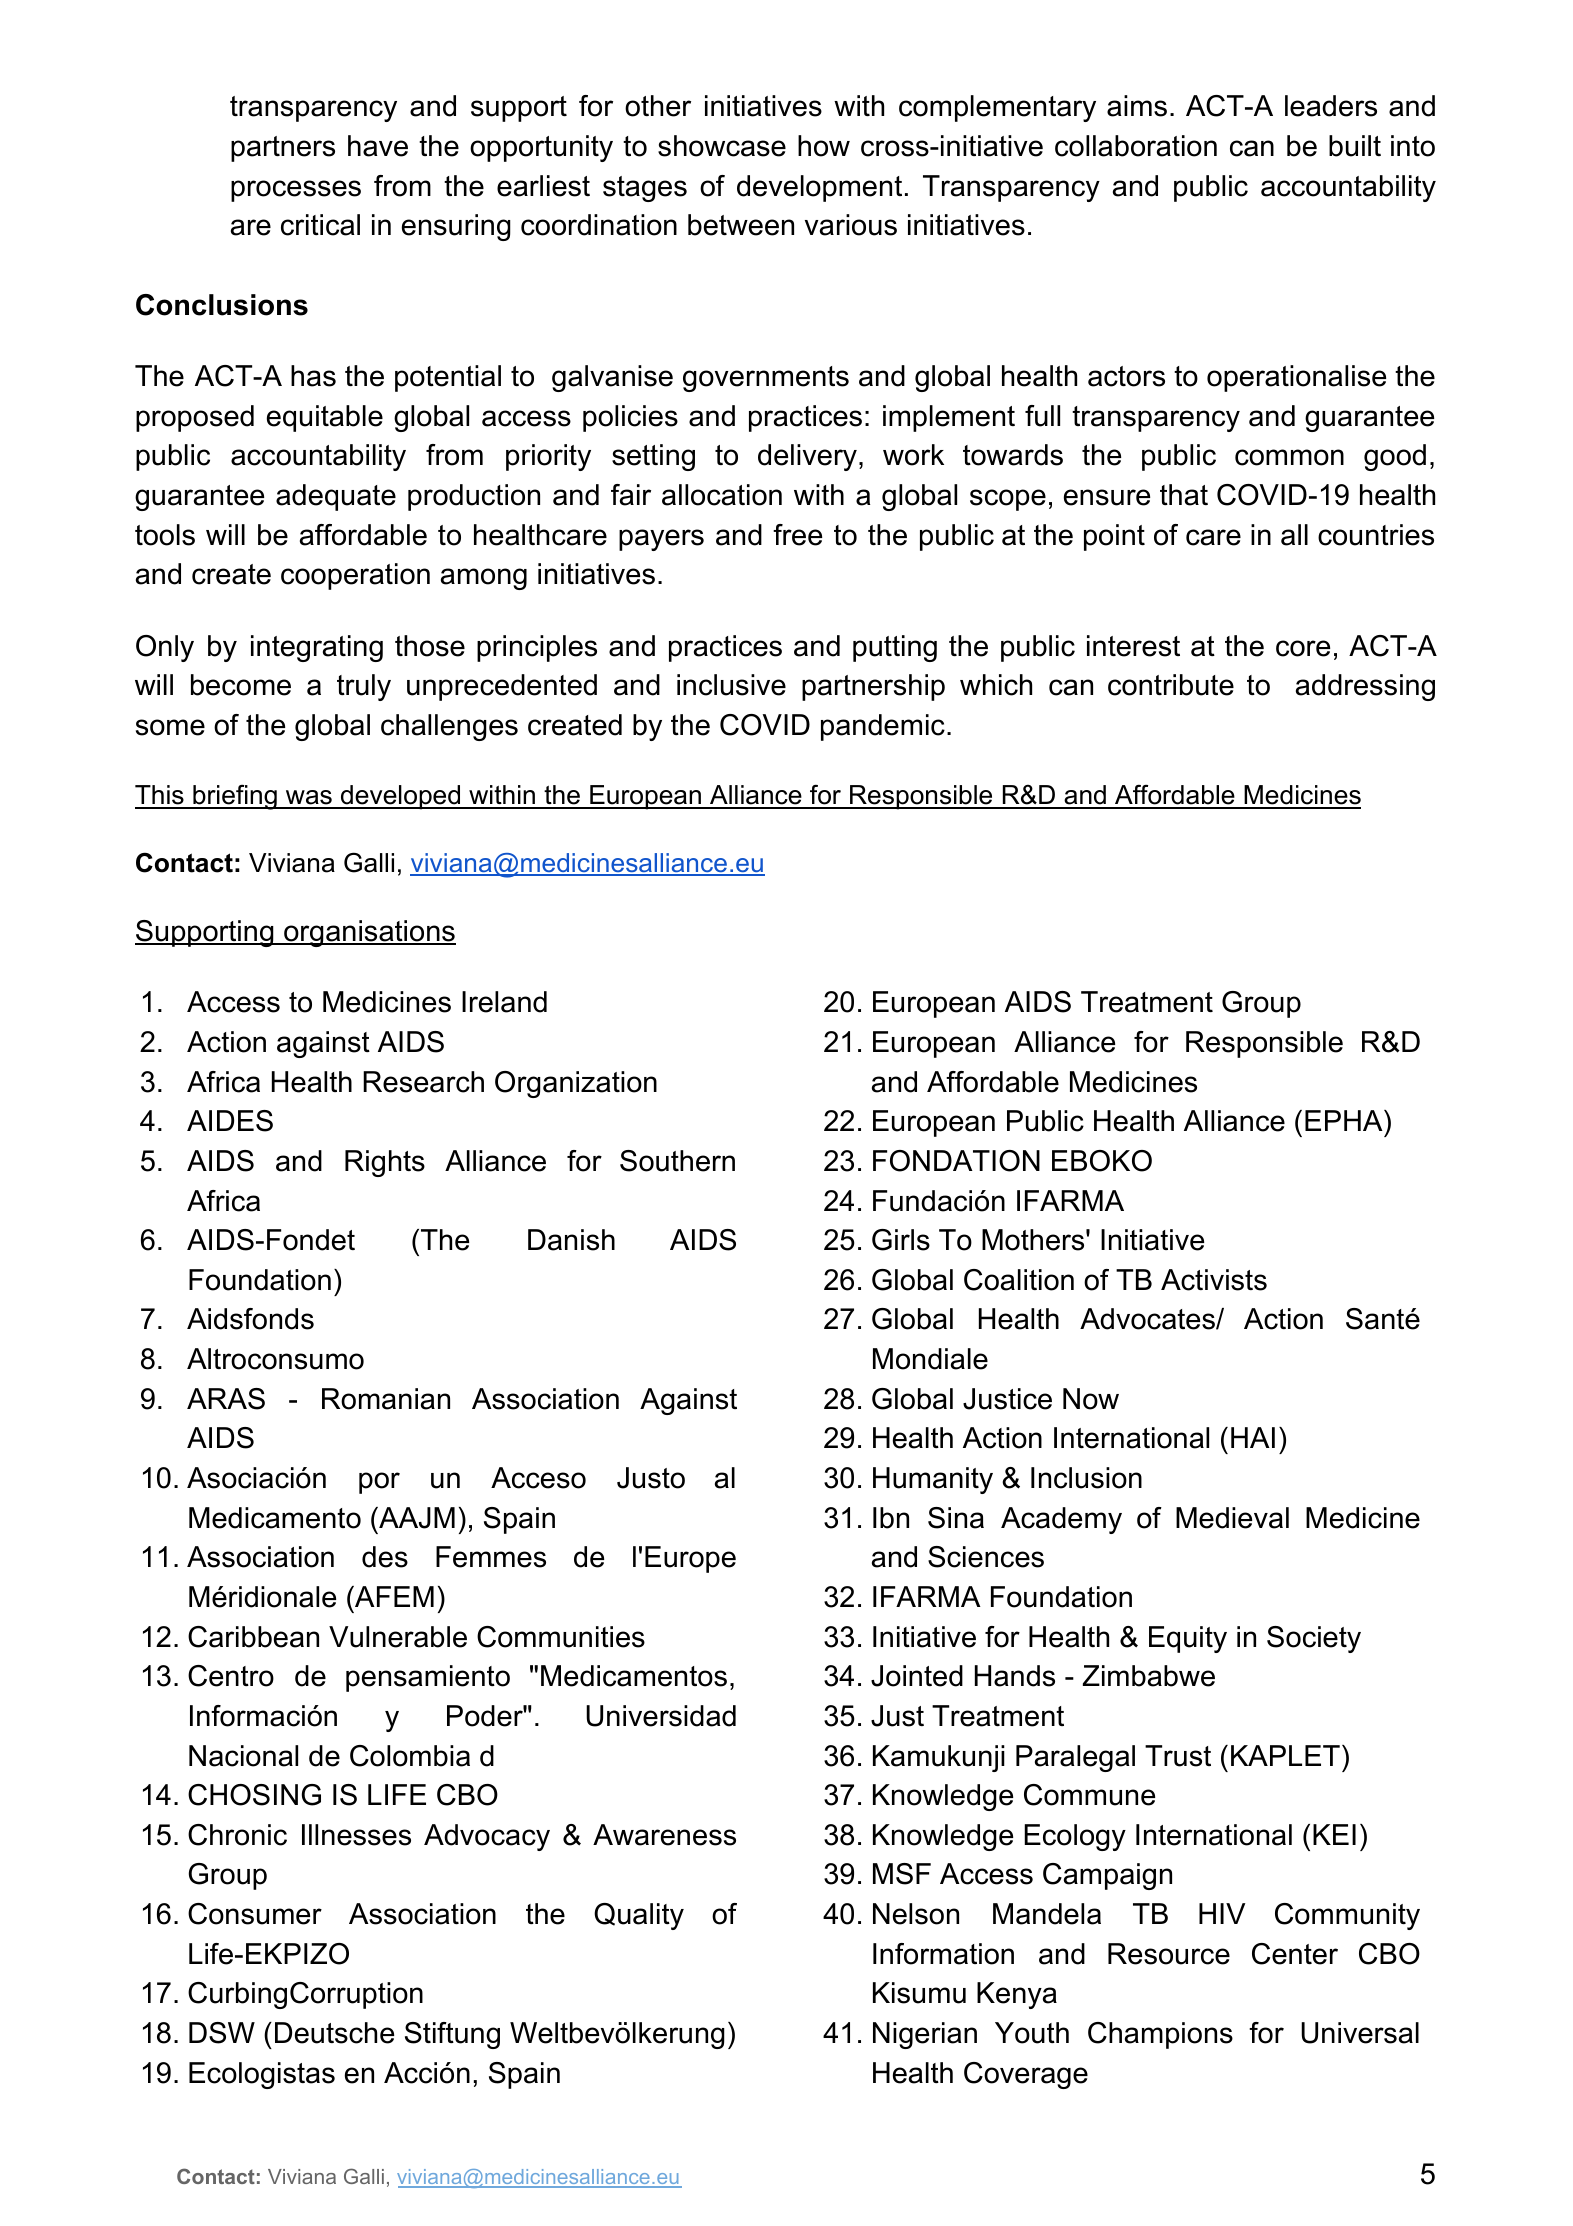 This page has width=1573, height=2226. What do you see at coordinates (1171, 685) in the page?
I see `contribute` at bounding box center [1171, 685].
